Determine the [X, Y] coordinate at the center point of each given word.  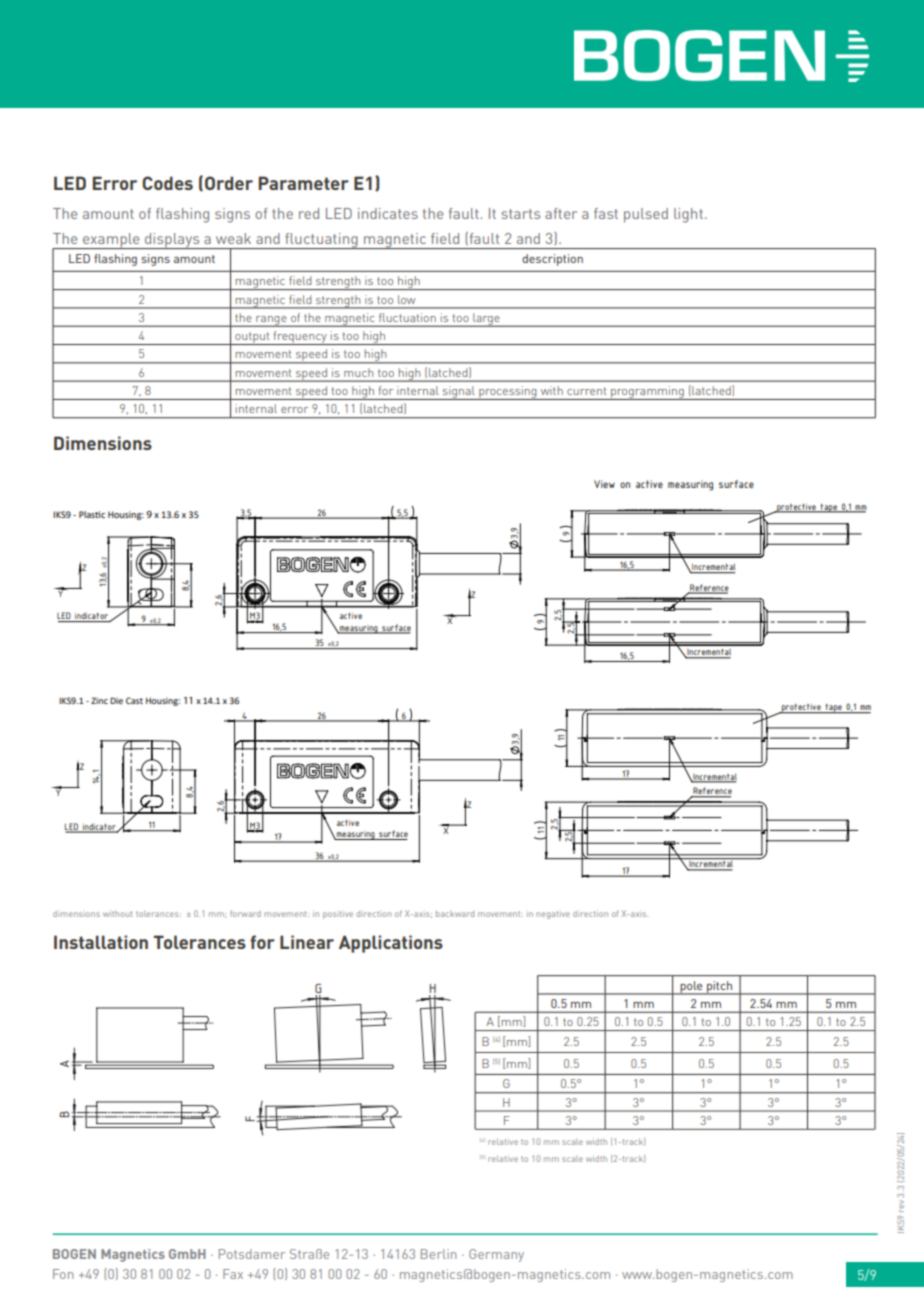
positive [338, 914]
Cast [134, 700]
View [604, 484]
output [252, 338]
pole [691, 988]
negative [553, 915]
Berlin [438, 1254]
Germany [496, 1255]
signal [458, 393]
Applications [391, 944]
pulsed [646, 215]
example [111, 241]
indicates [388, 213]
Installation [101, 942]
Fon [63, 1274]
